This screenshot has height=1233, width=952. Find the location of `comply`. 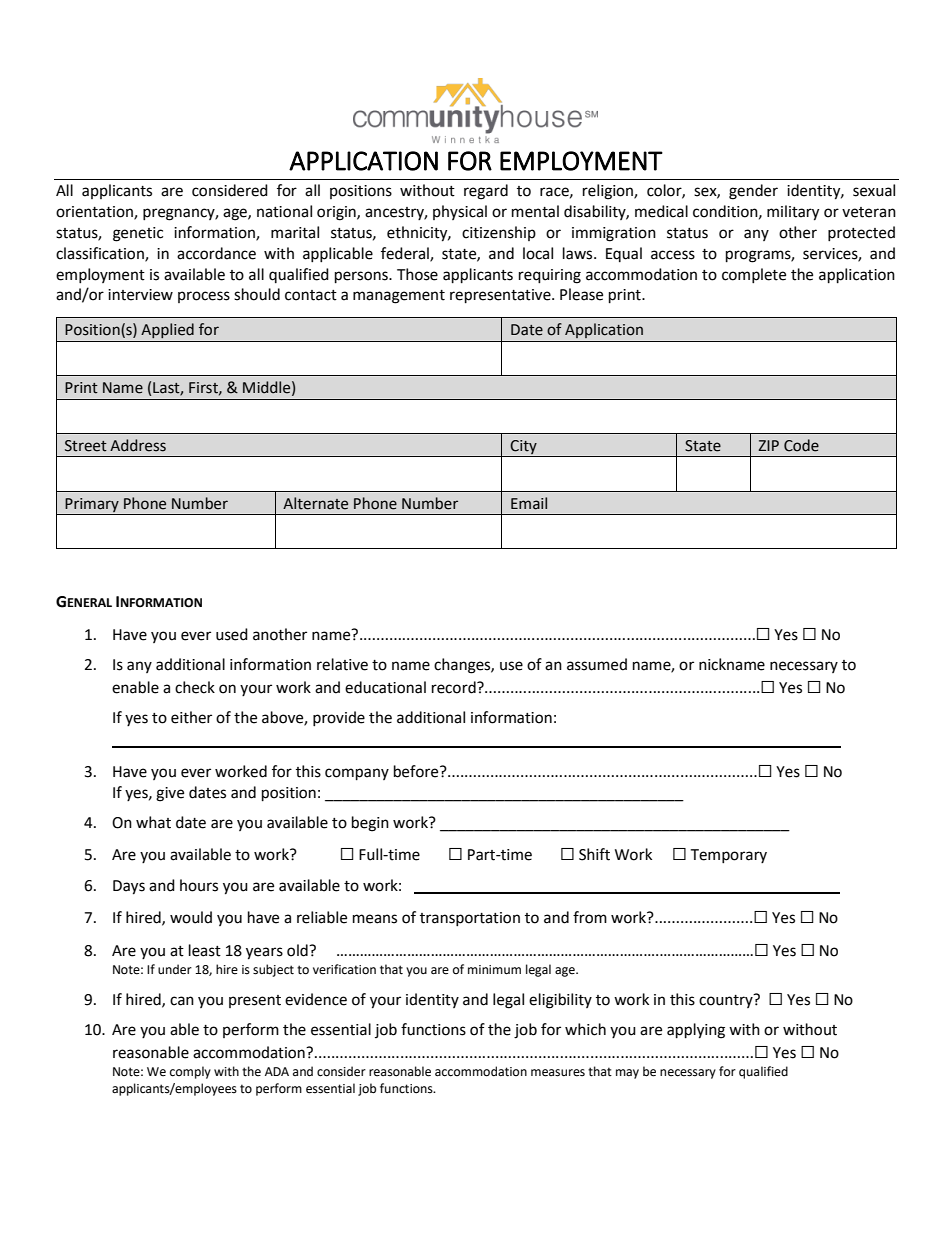

comply is located at coordinates (190, 1072).
